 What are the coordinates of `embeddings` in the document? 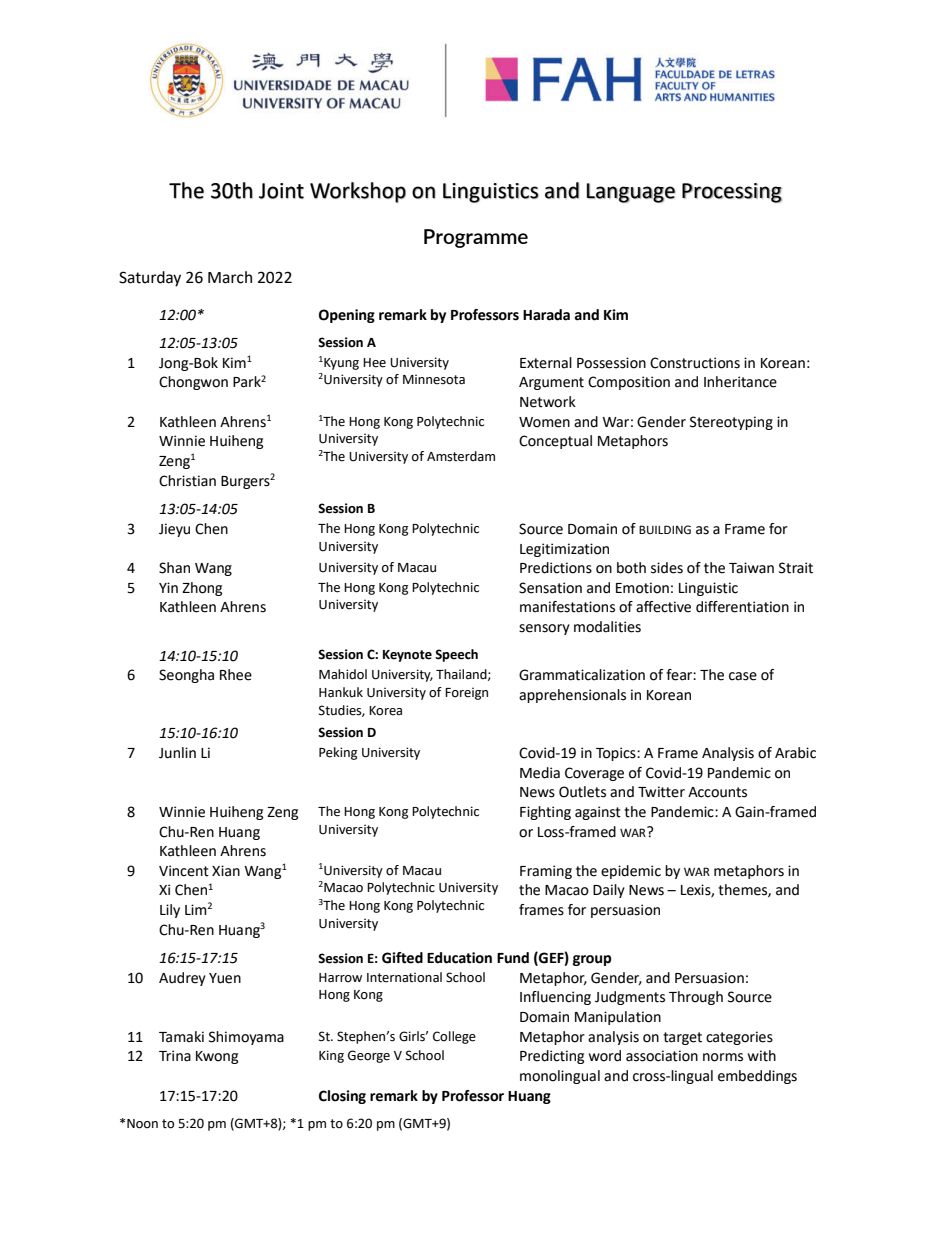 It's located at (757, 1077).
